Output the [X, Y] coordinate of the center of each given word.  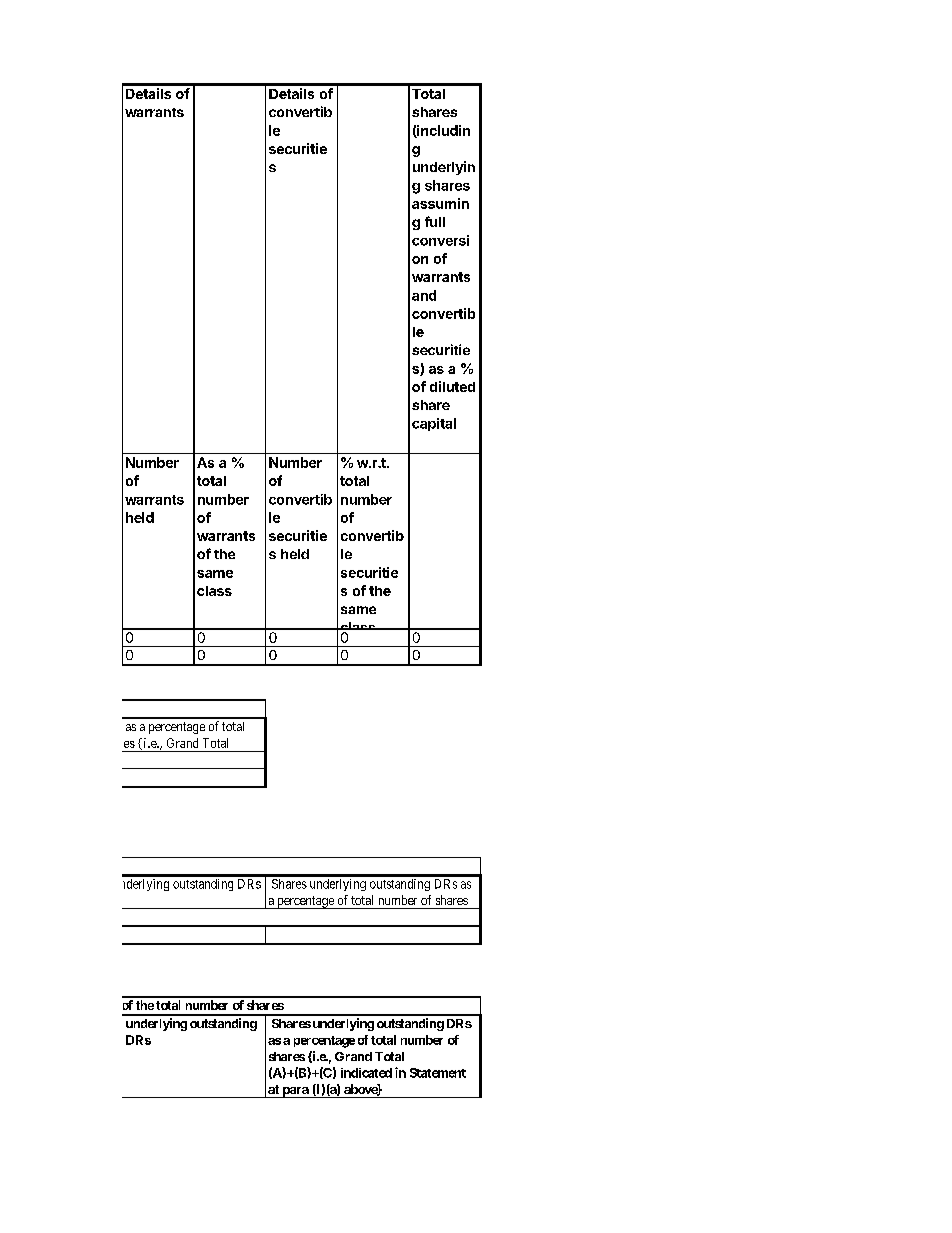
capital [434, 424]
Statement [438, 1073]
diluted [452, 386]
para [295, 1092]
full [435, 221]
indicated [366, 1073]
